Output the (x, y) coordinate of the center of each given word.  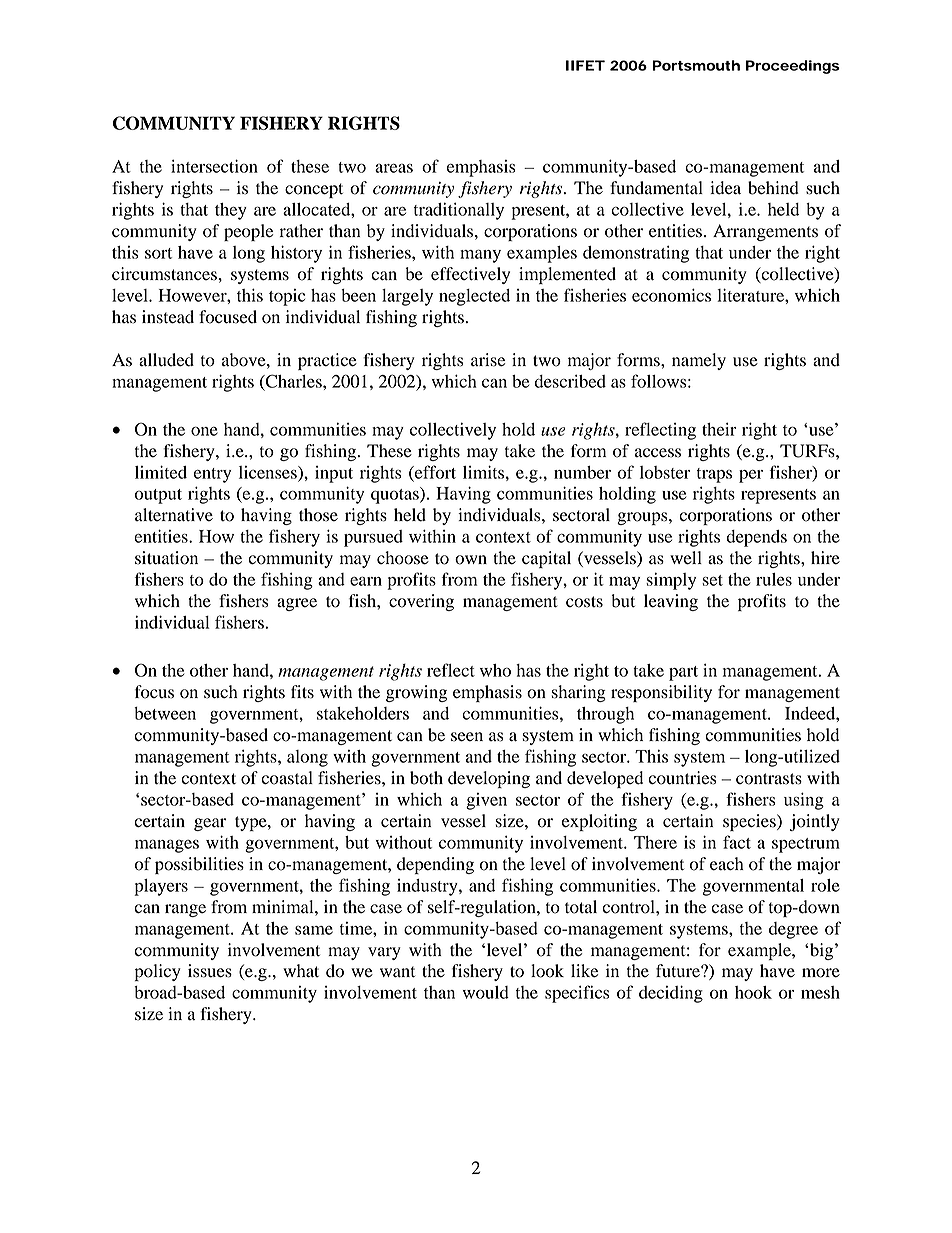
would (486, 992)
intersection (214, 166)
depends (756, 538)
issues (210, 971)
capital (546, 559)
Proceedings (793, 67)
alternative (174, 515)
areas (394, 168)
